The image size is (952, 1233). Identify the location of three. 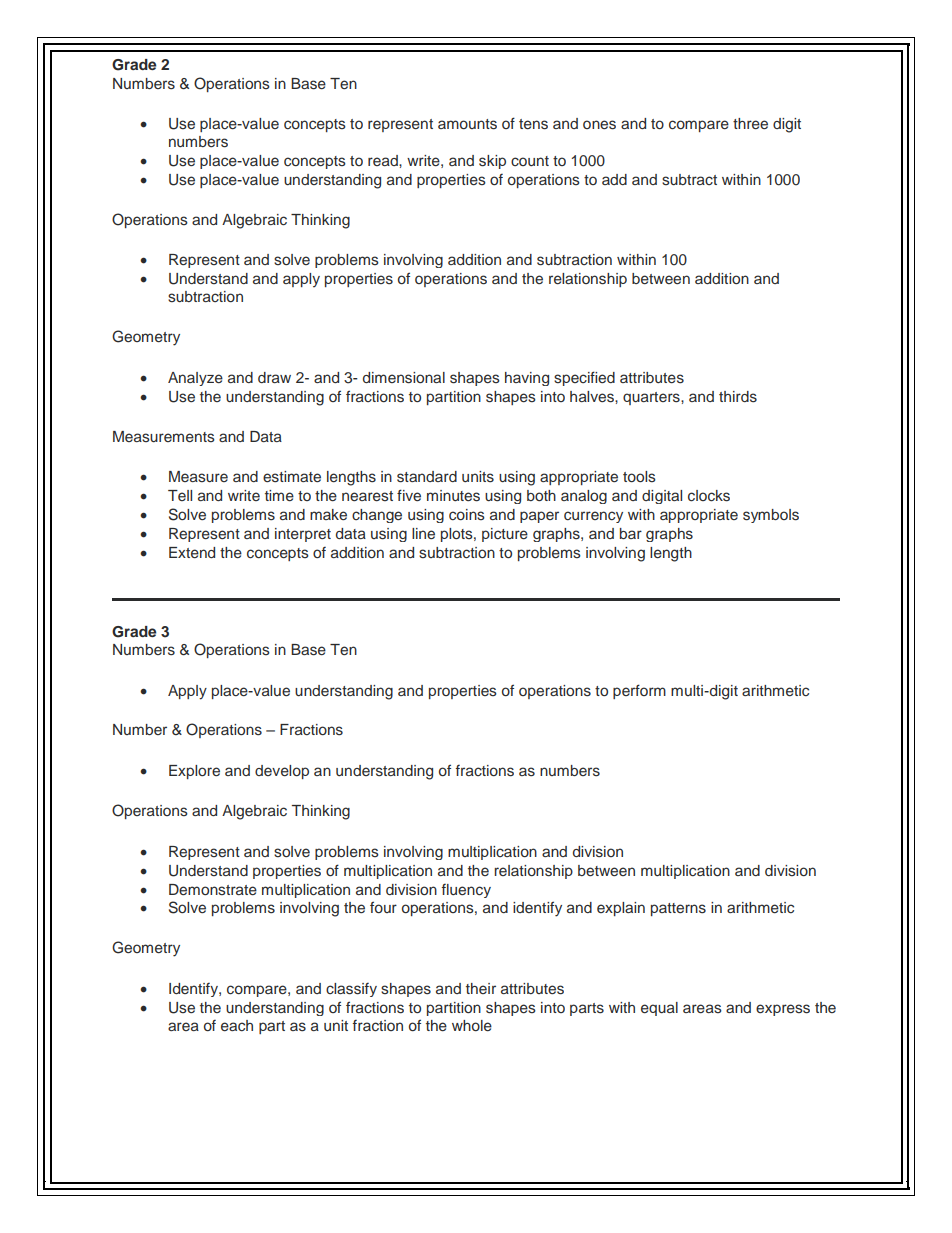
(750, 123).
